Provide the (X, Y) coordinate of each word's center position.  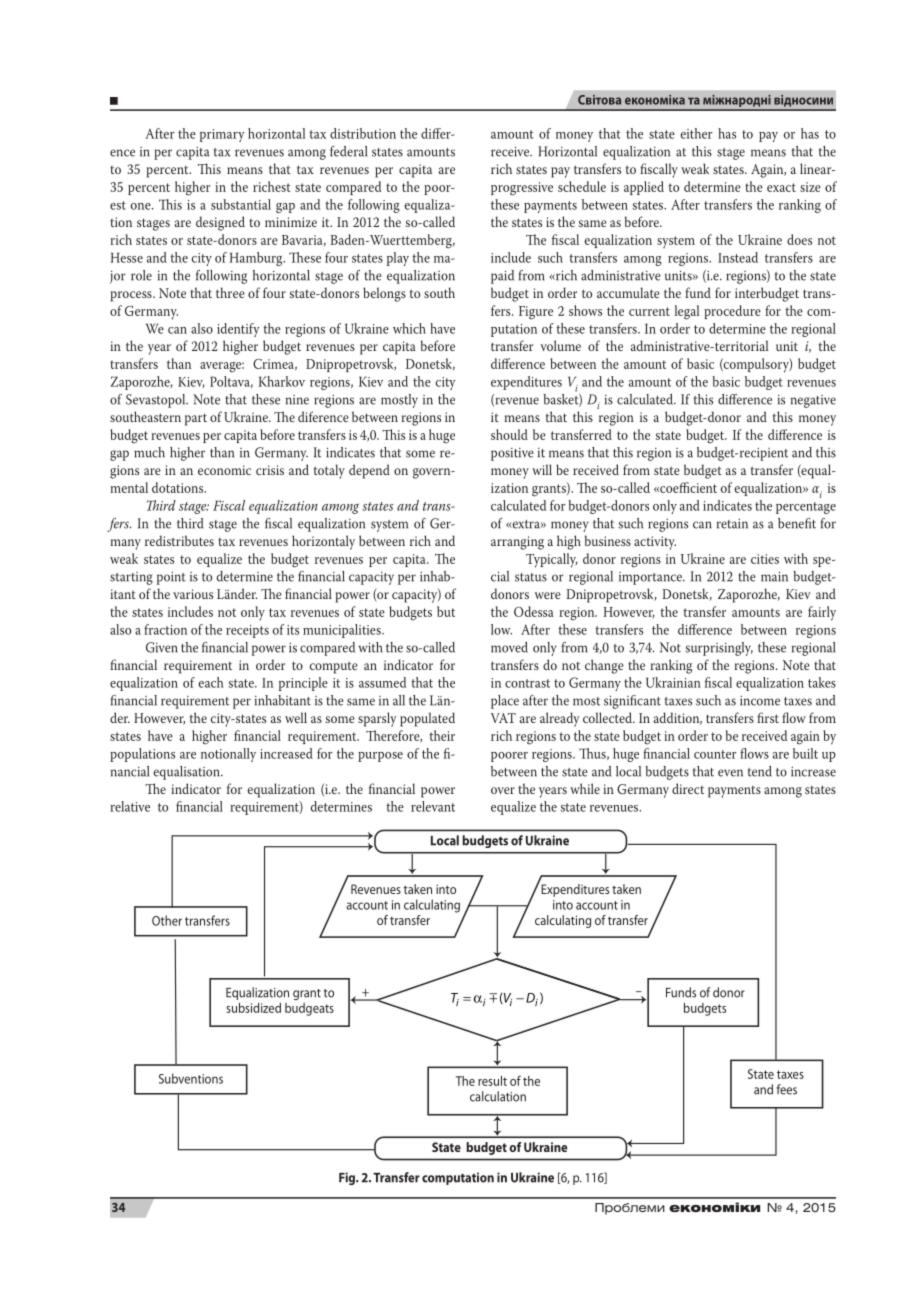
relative (130, 806)
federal (348, 151)
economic (224, 470)
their (442, 735)
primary (222, 135)
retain (732, 523)
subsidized (253, 1008)
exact (781, 187)
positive (512, 454)
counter (715, 754)
